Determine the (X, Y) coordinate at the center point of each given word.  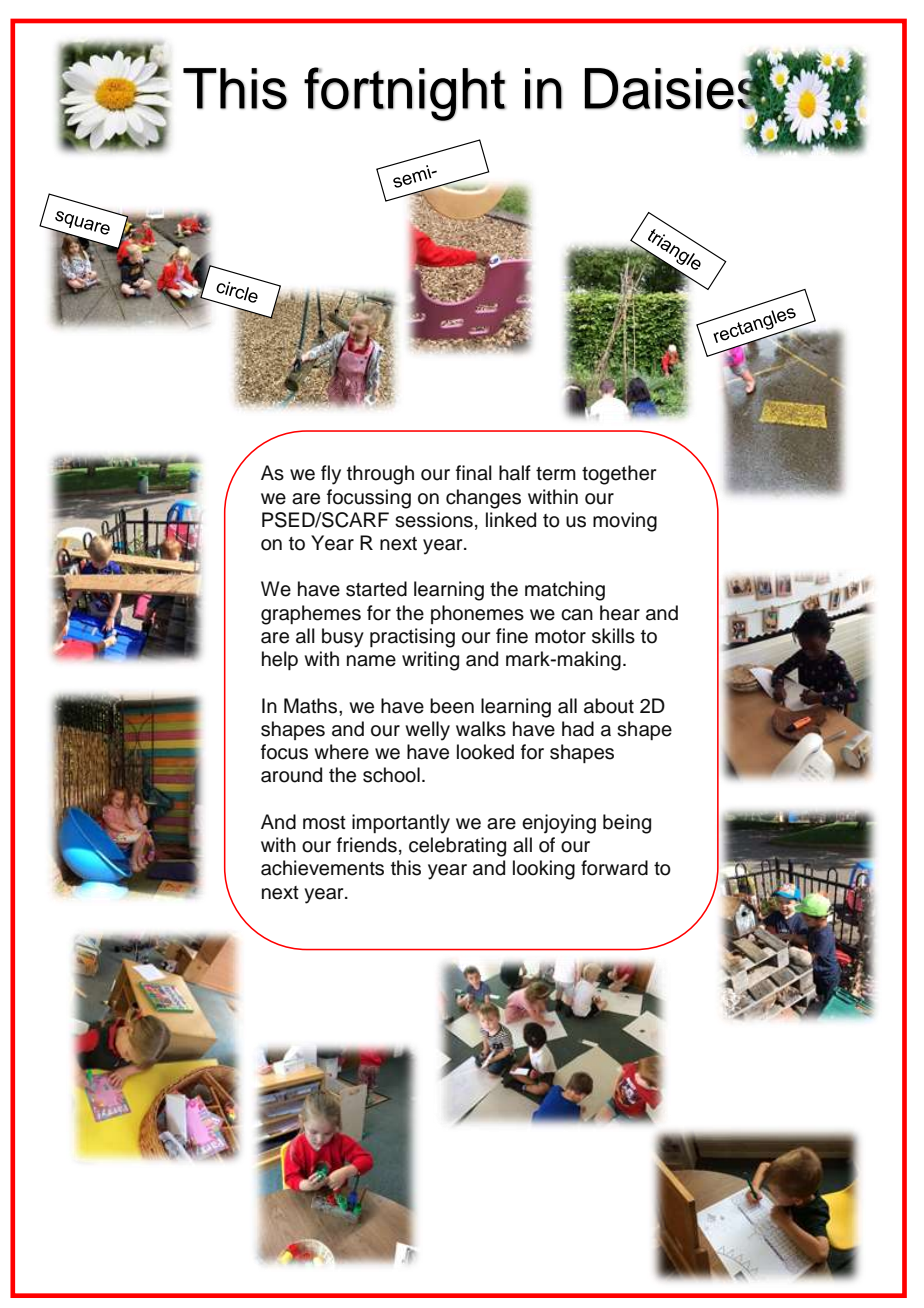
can (577, 615)
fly (331, 475)
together (619, 475)
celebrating (457, 847)
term (556, 474)
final (474, 473)
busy (343, 638)
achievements (322, 868)
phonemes (477, 614)
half (515, 473)
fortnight (405, 94)
